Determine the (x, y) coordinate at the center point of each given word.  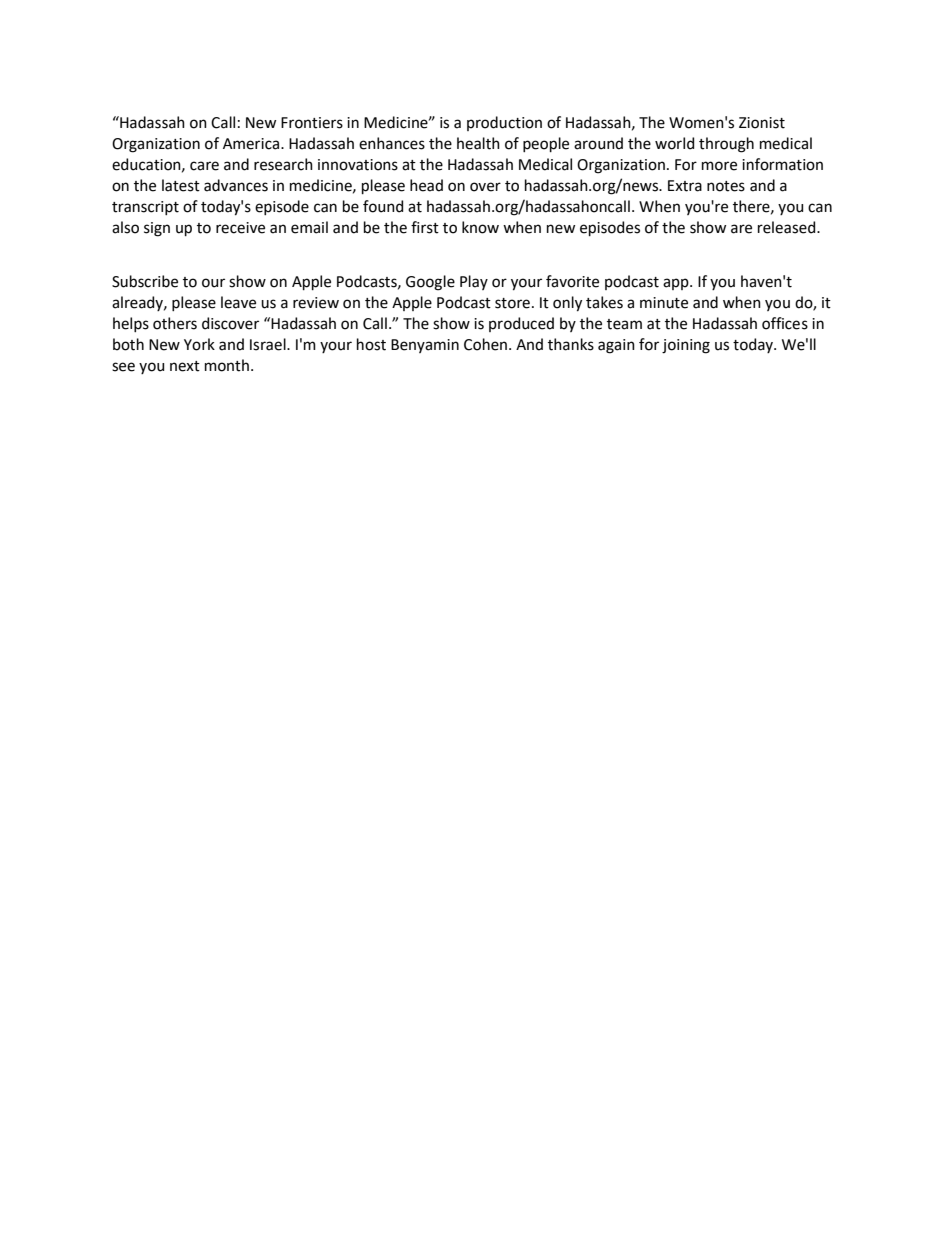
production (504, 123)
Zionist (762, 123)
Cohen (485, 344)
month (227, 365)
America (252, 144)
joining (686, 346)
